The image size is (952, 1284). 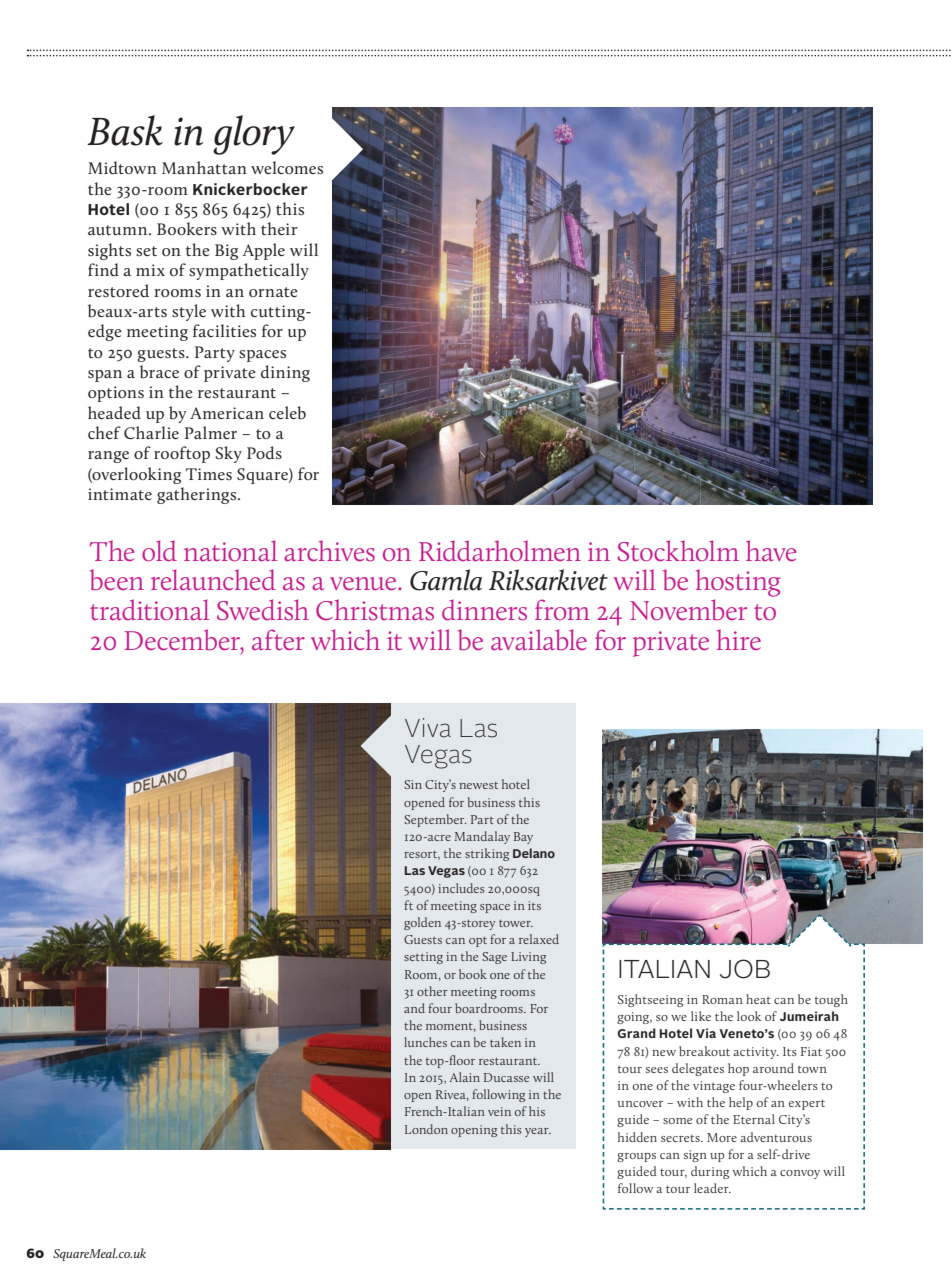 I want to click on More, so click(x=722, y=1137).
